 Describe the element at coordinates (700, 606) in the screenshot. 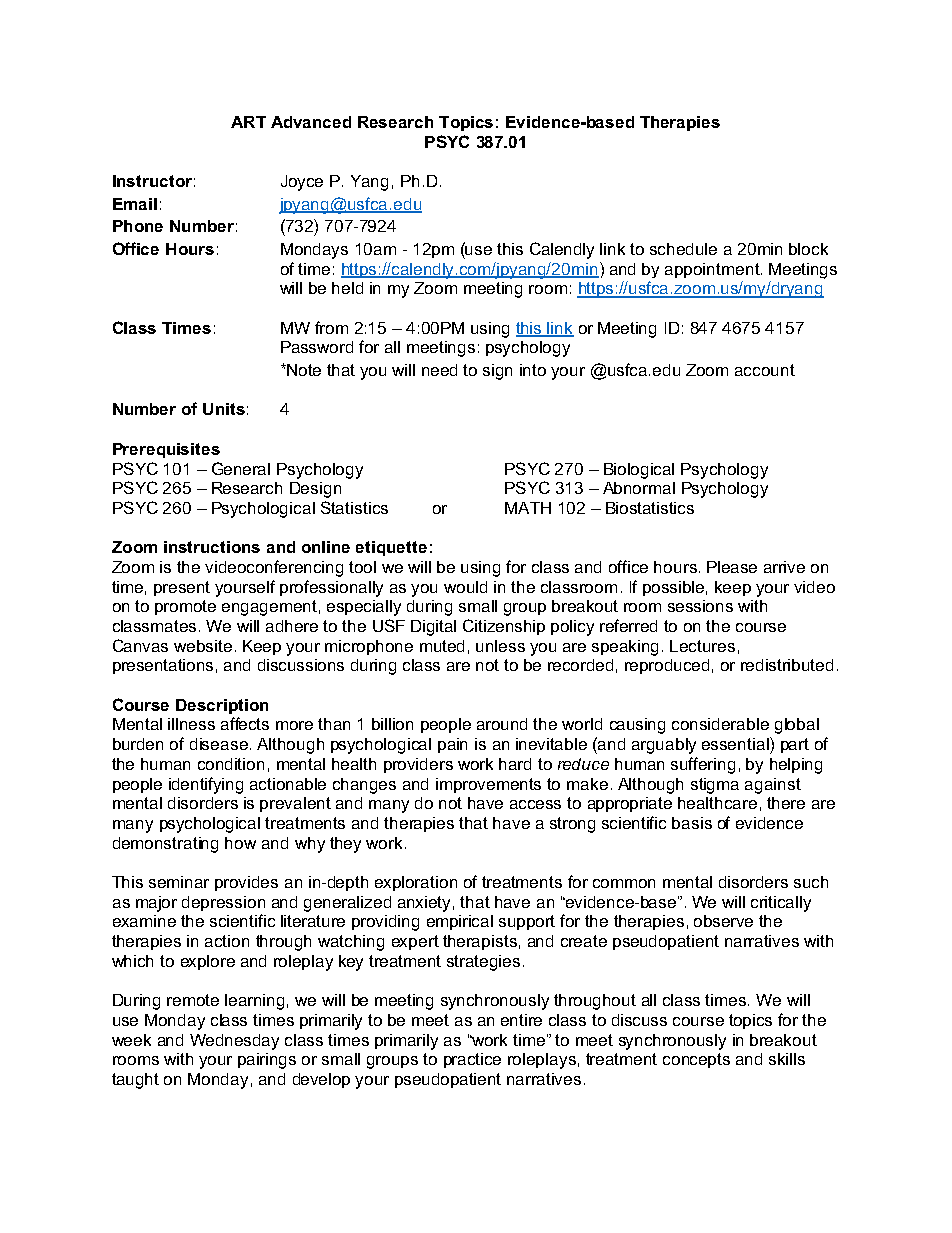

I see `sessions` at that location.
